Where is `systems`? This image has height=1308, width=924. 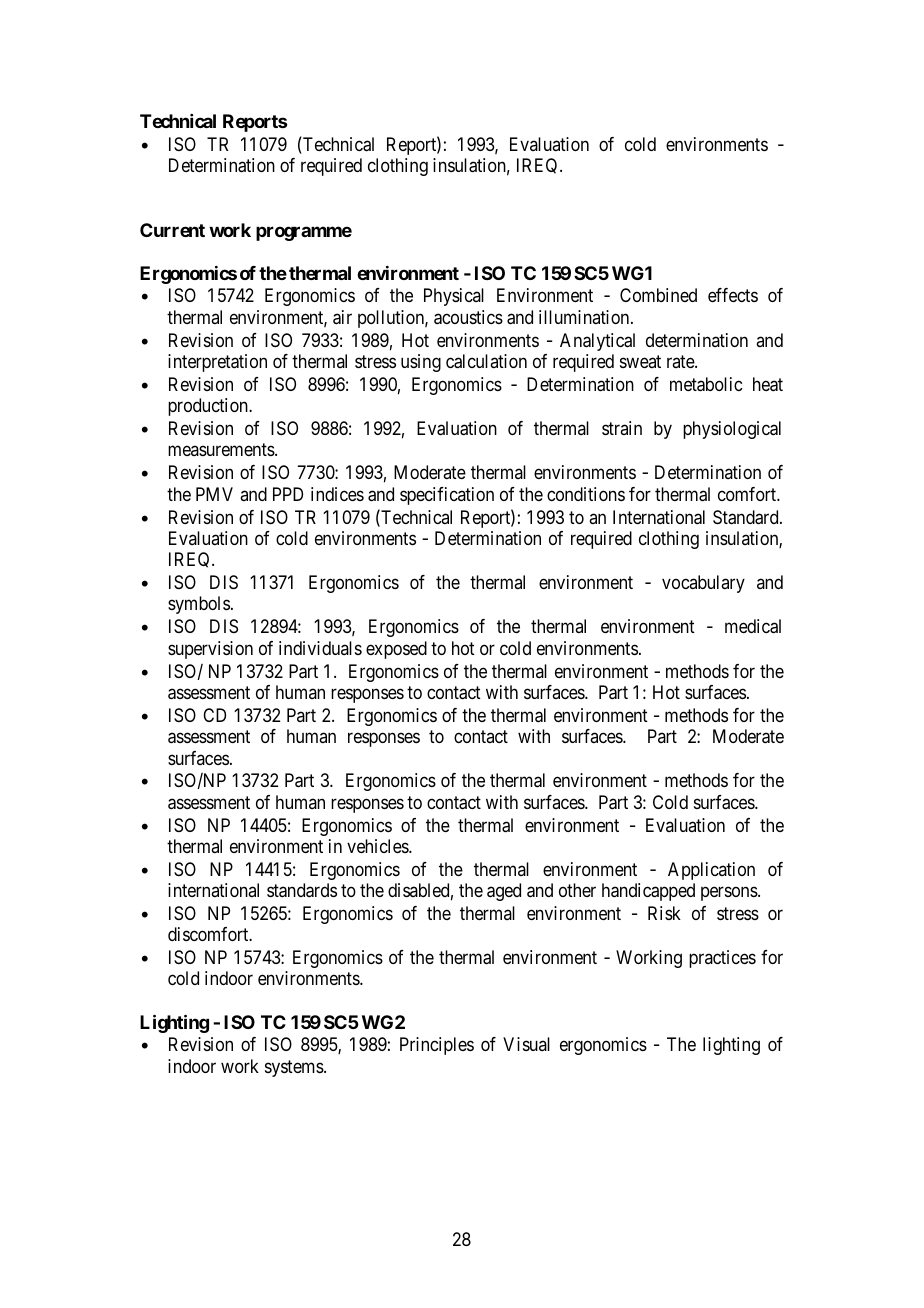 systems is located at coordinates (295, 1068).
